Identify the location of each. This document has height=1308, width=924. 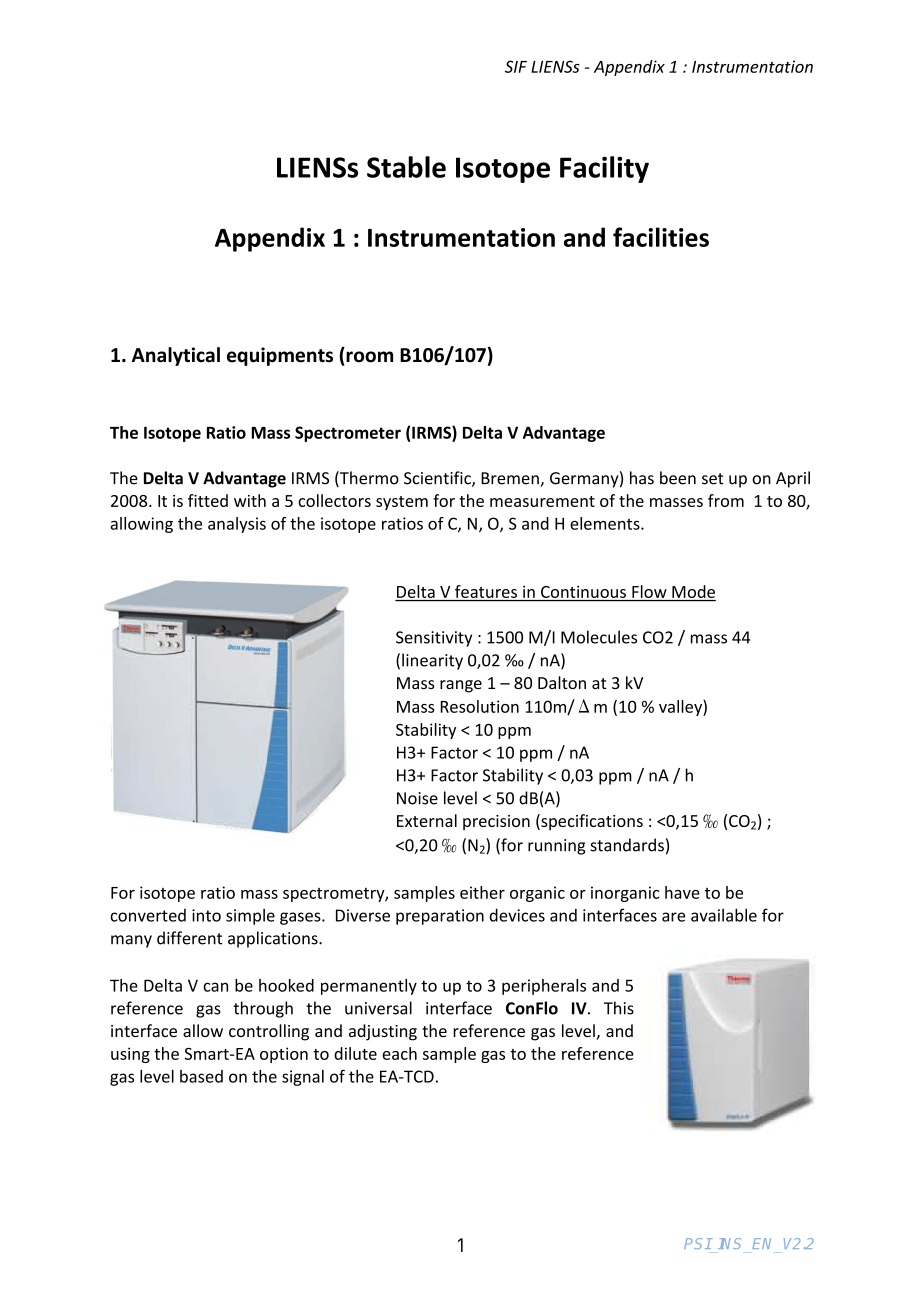
(399, 1053).
